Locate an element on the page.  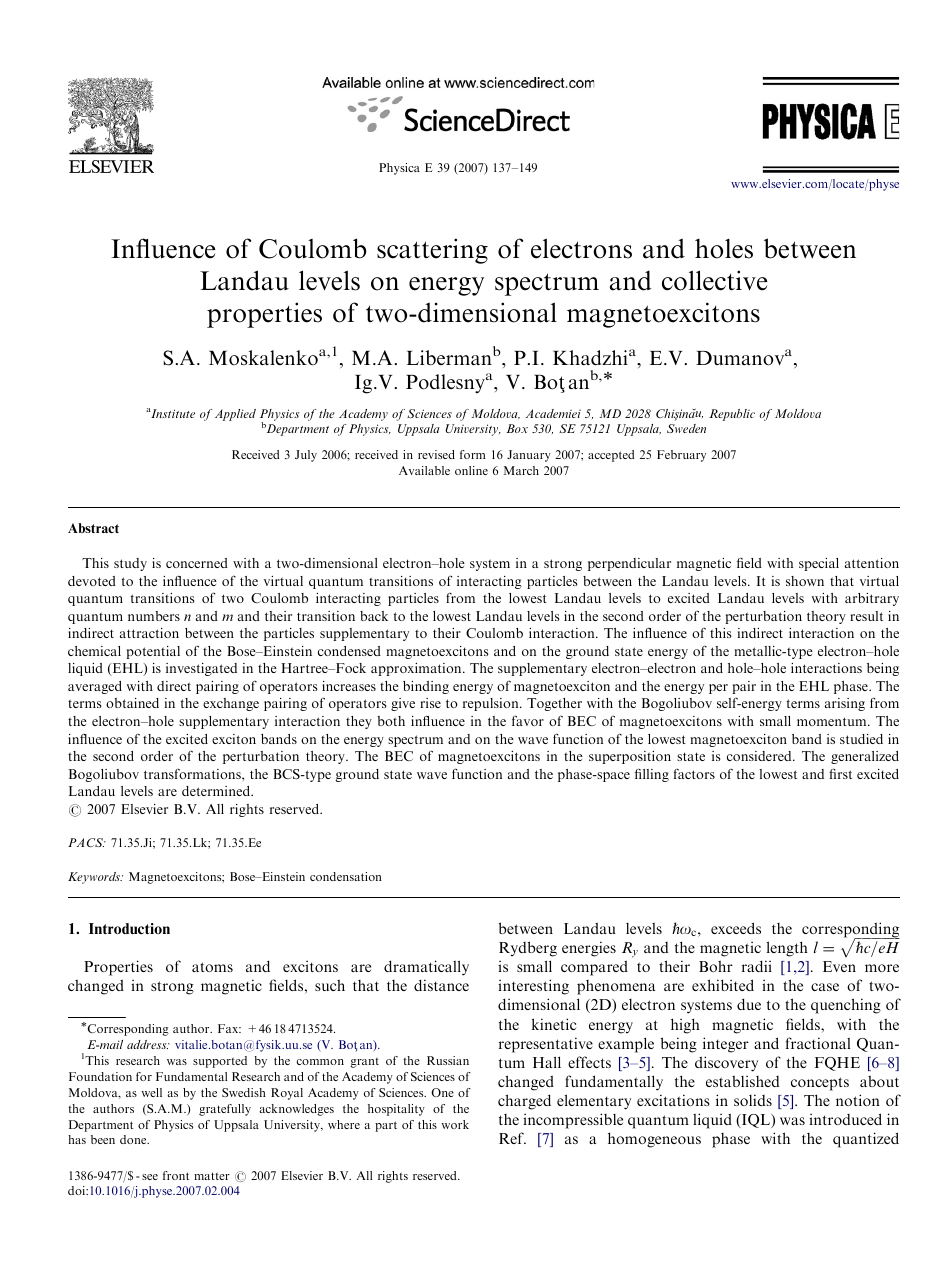
momentum is located at coordinates (833, 721).
